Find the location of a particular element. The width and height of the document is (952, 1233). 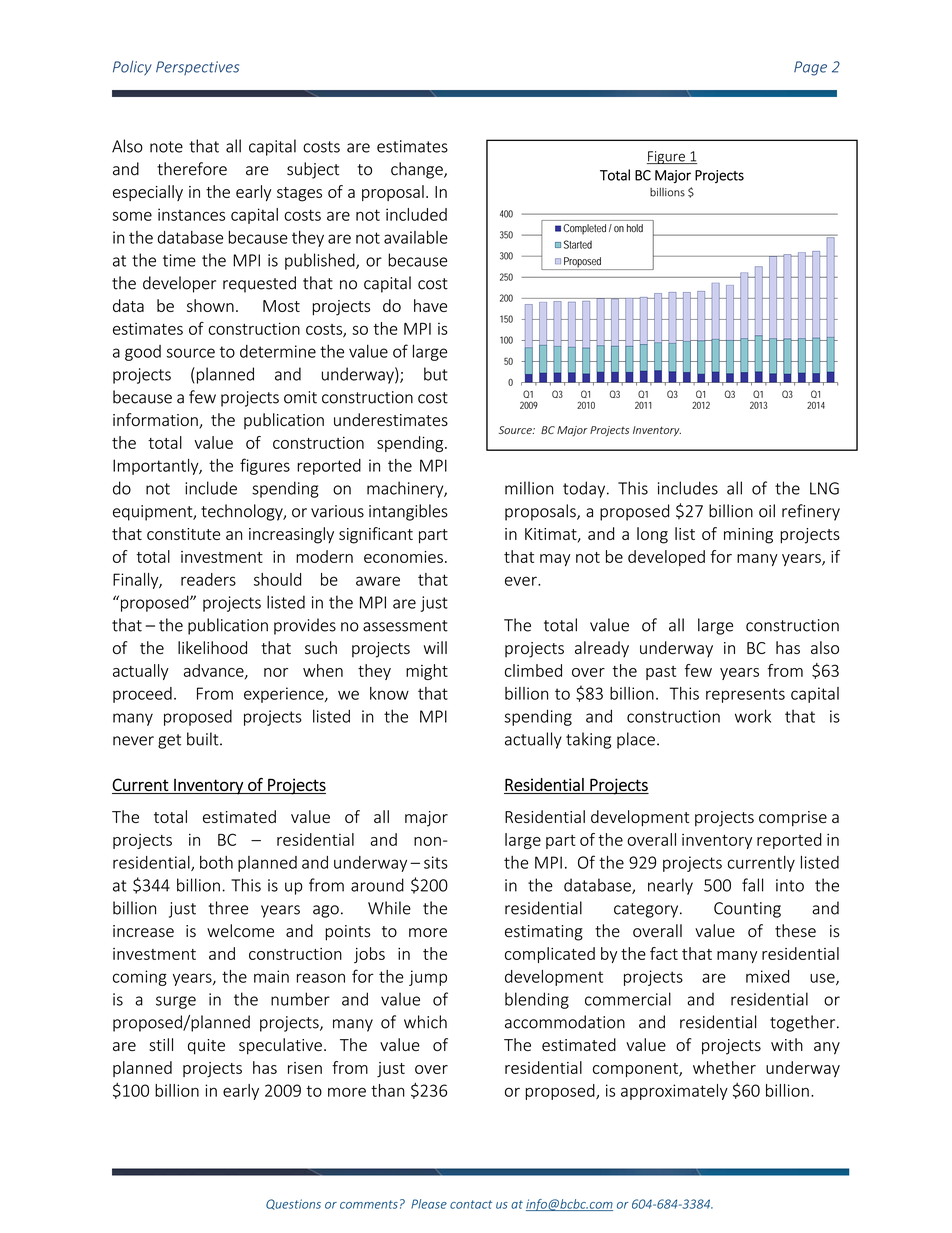

Page is located at coordinates (810, 68).
